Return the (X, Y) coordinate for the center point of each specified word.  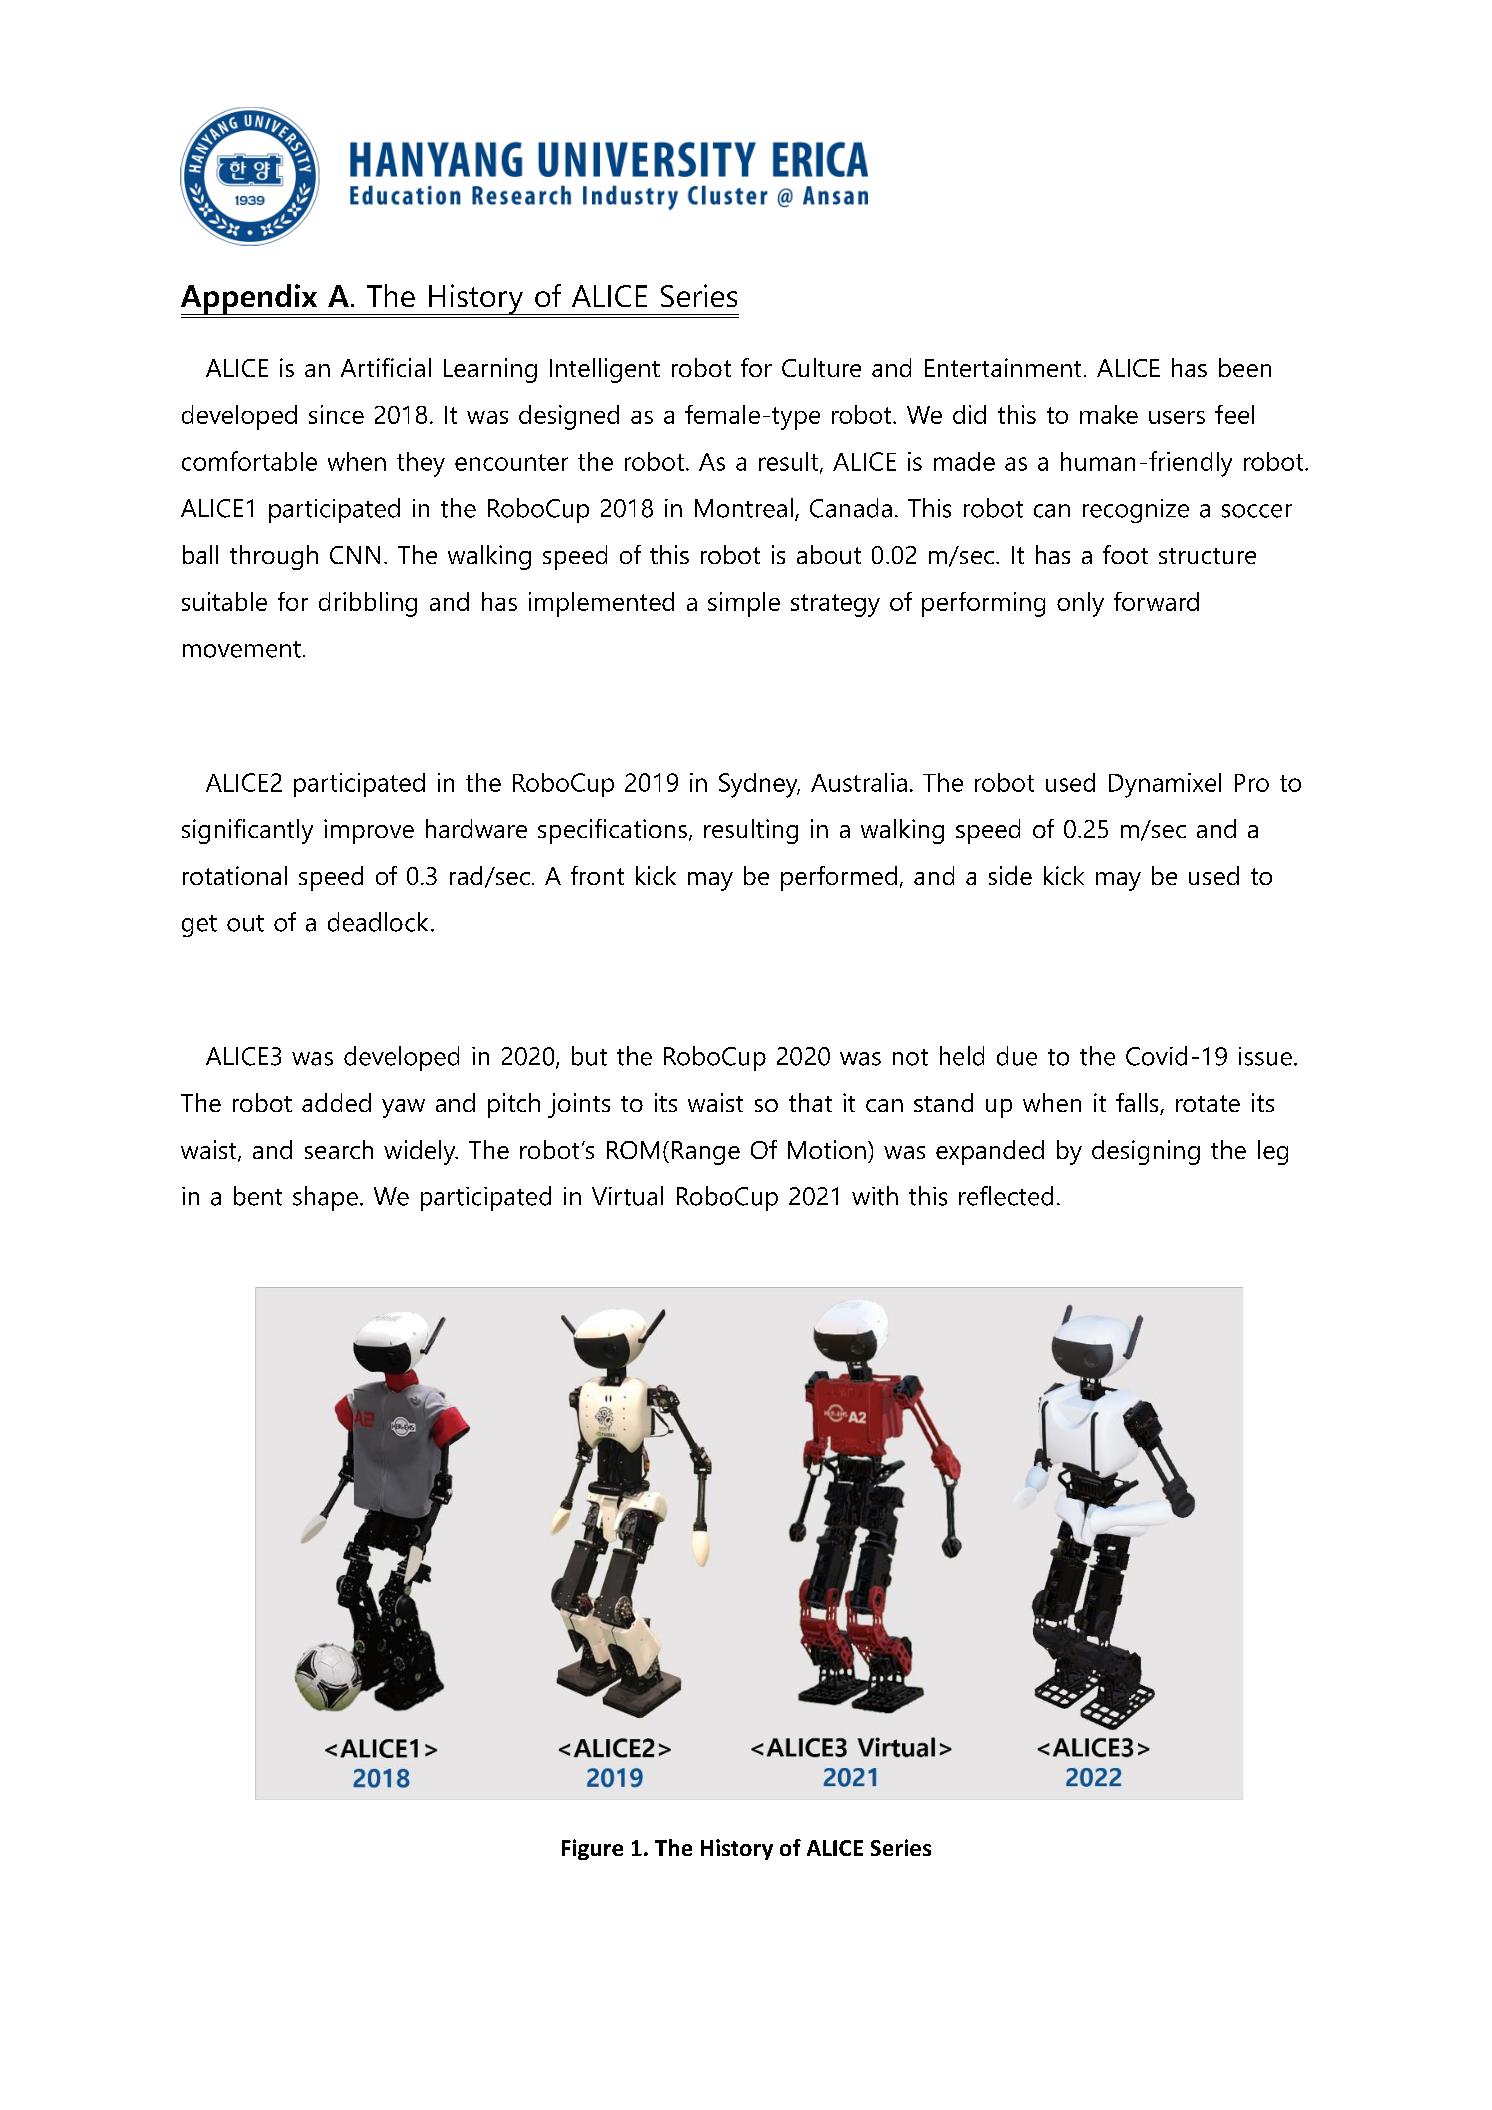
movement (242, 649)
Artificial (386, 367)
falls (1138, 1104)
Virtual (627, 1196)
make (1109, 414)
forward (1156, 601)
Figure (592, 1849)
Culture (821, 367)
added (336, 1102)
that (810, 1102)
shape (325, 1198)
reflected (1006, 1196)
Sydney (759, 785)
